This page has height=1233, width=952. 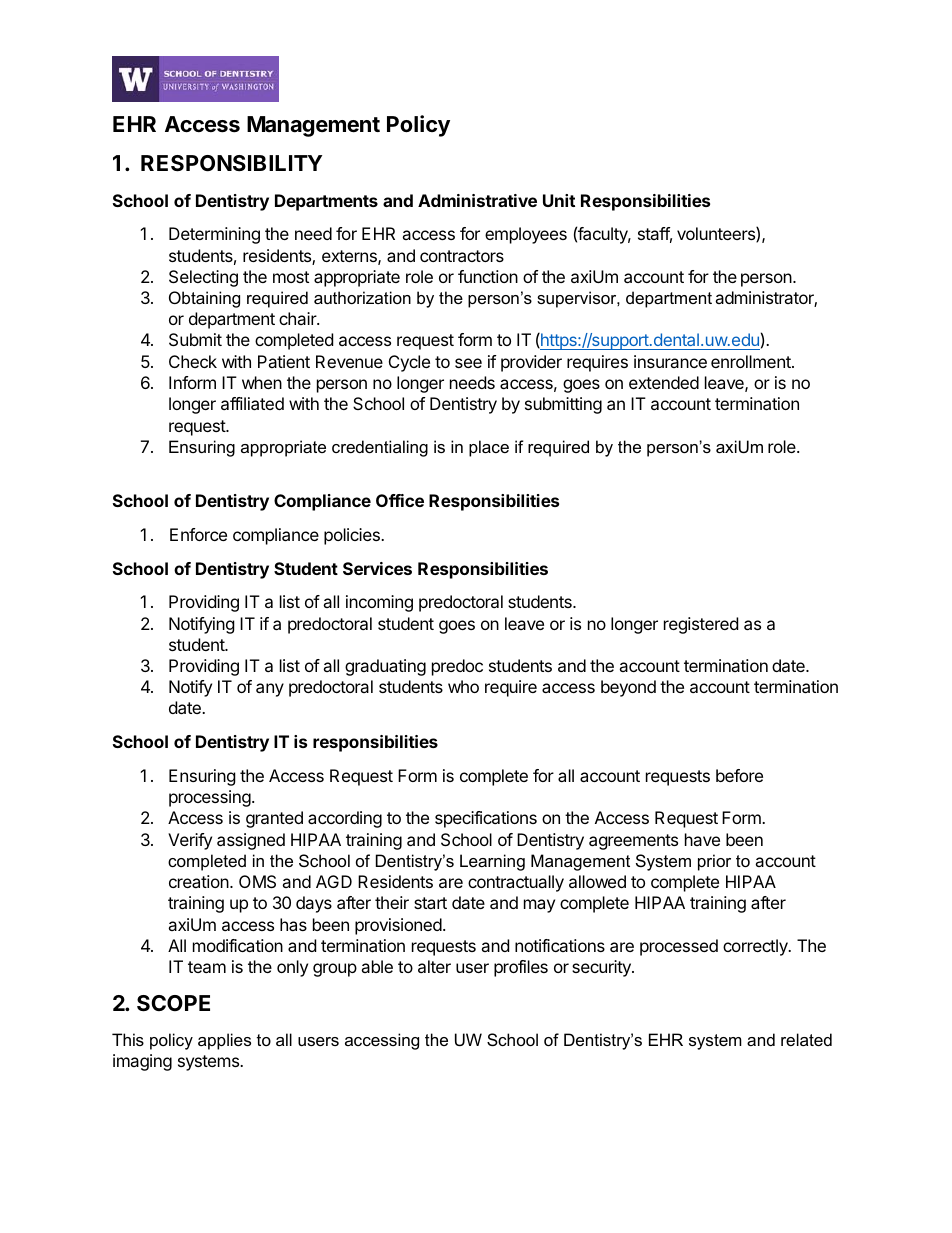 What do you see at coordinates (489, 448) in the page?
I see `place` at bounding box center [489, 448].
